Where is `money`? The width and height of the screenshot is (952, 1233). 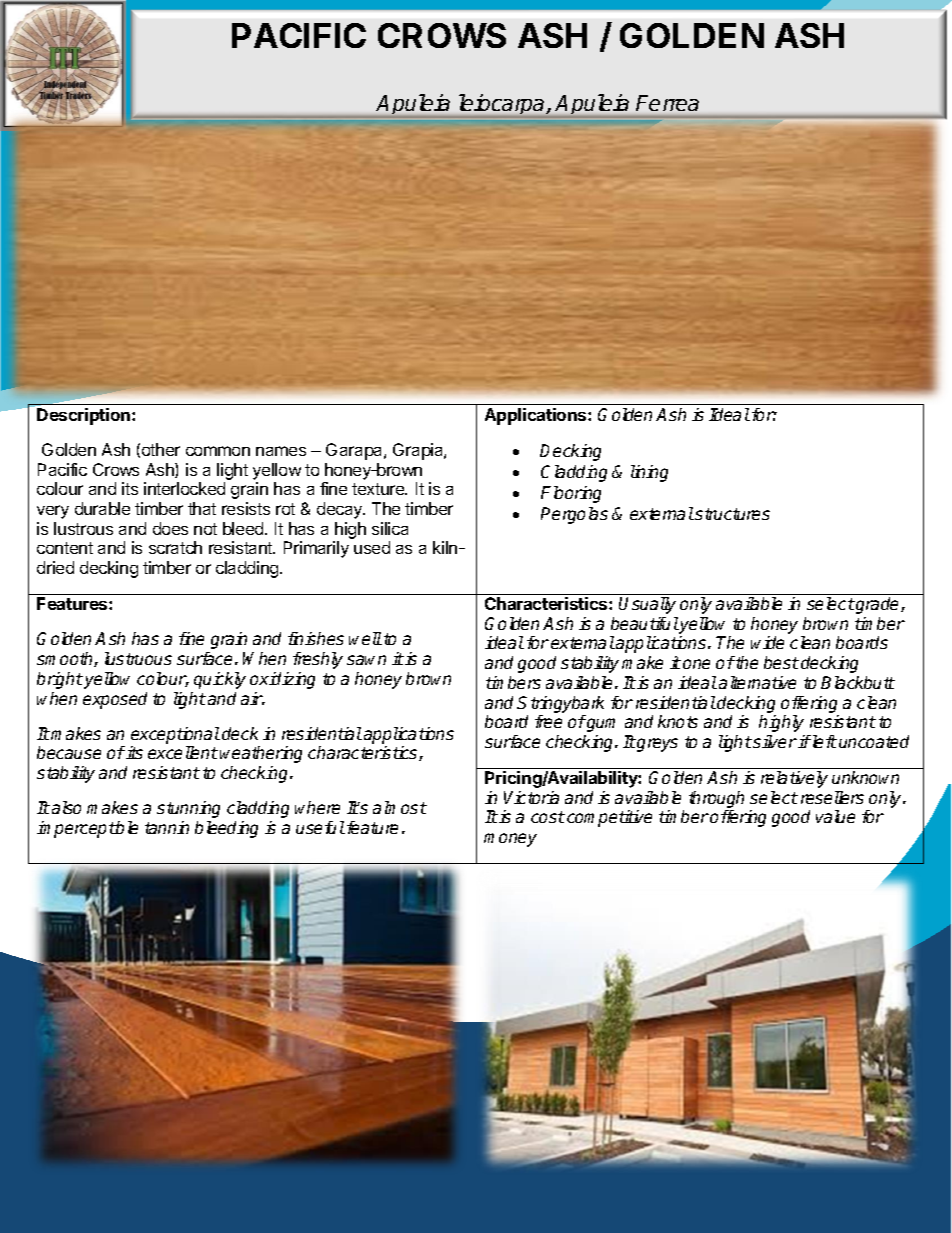 money is located at coordinates (510, 840).
